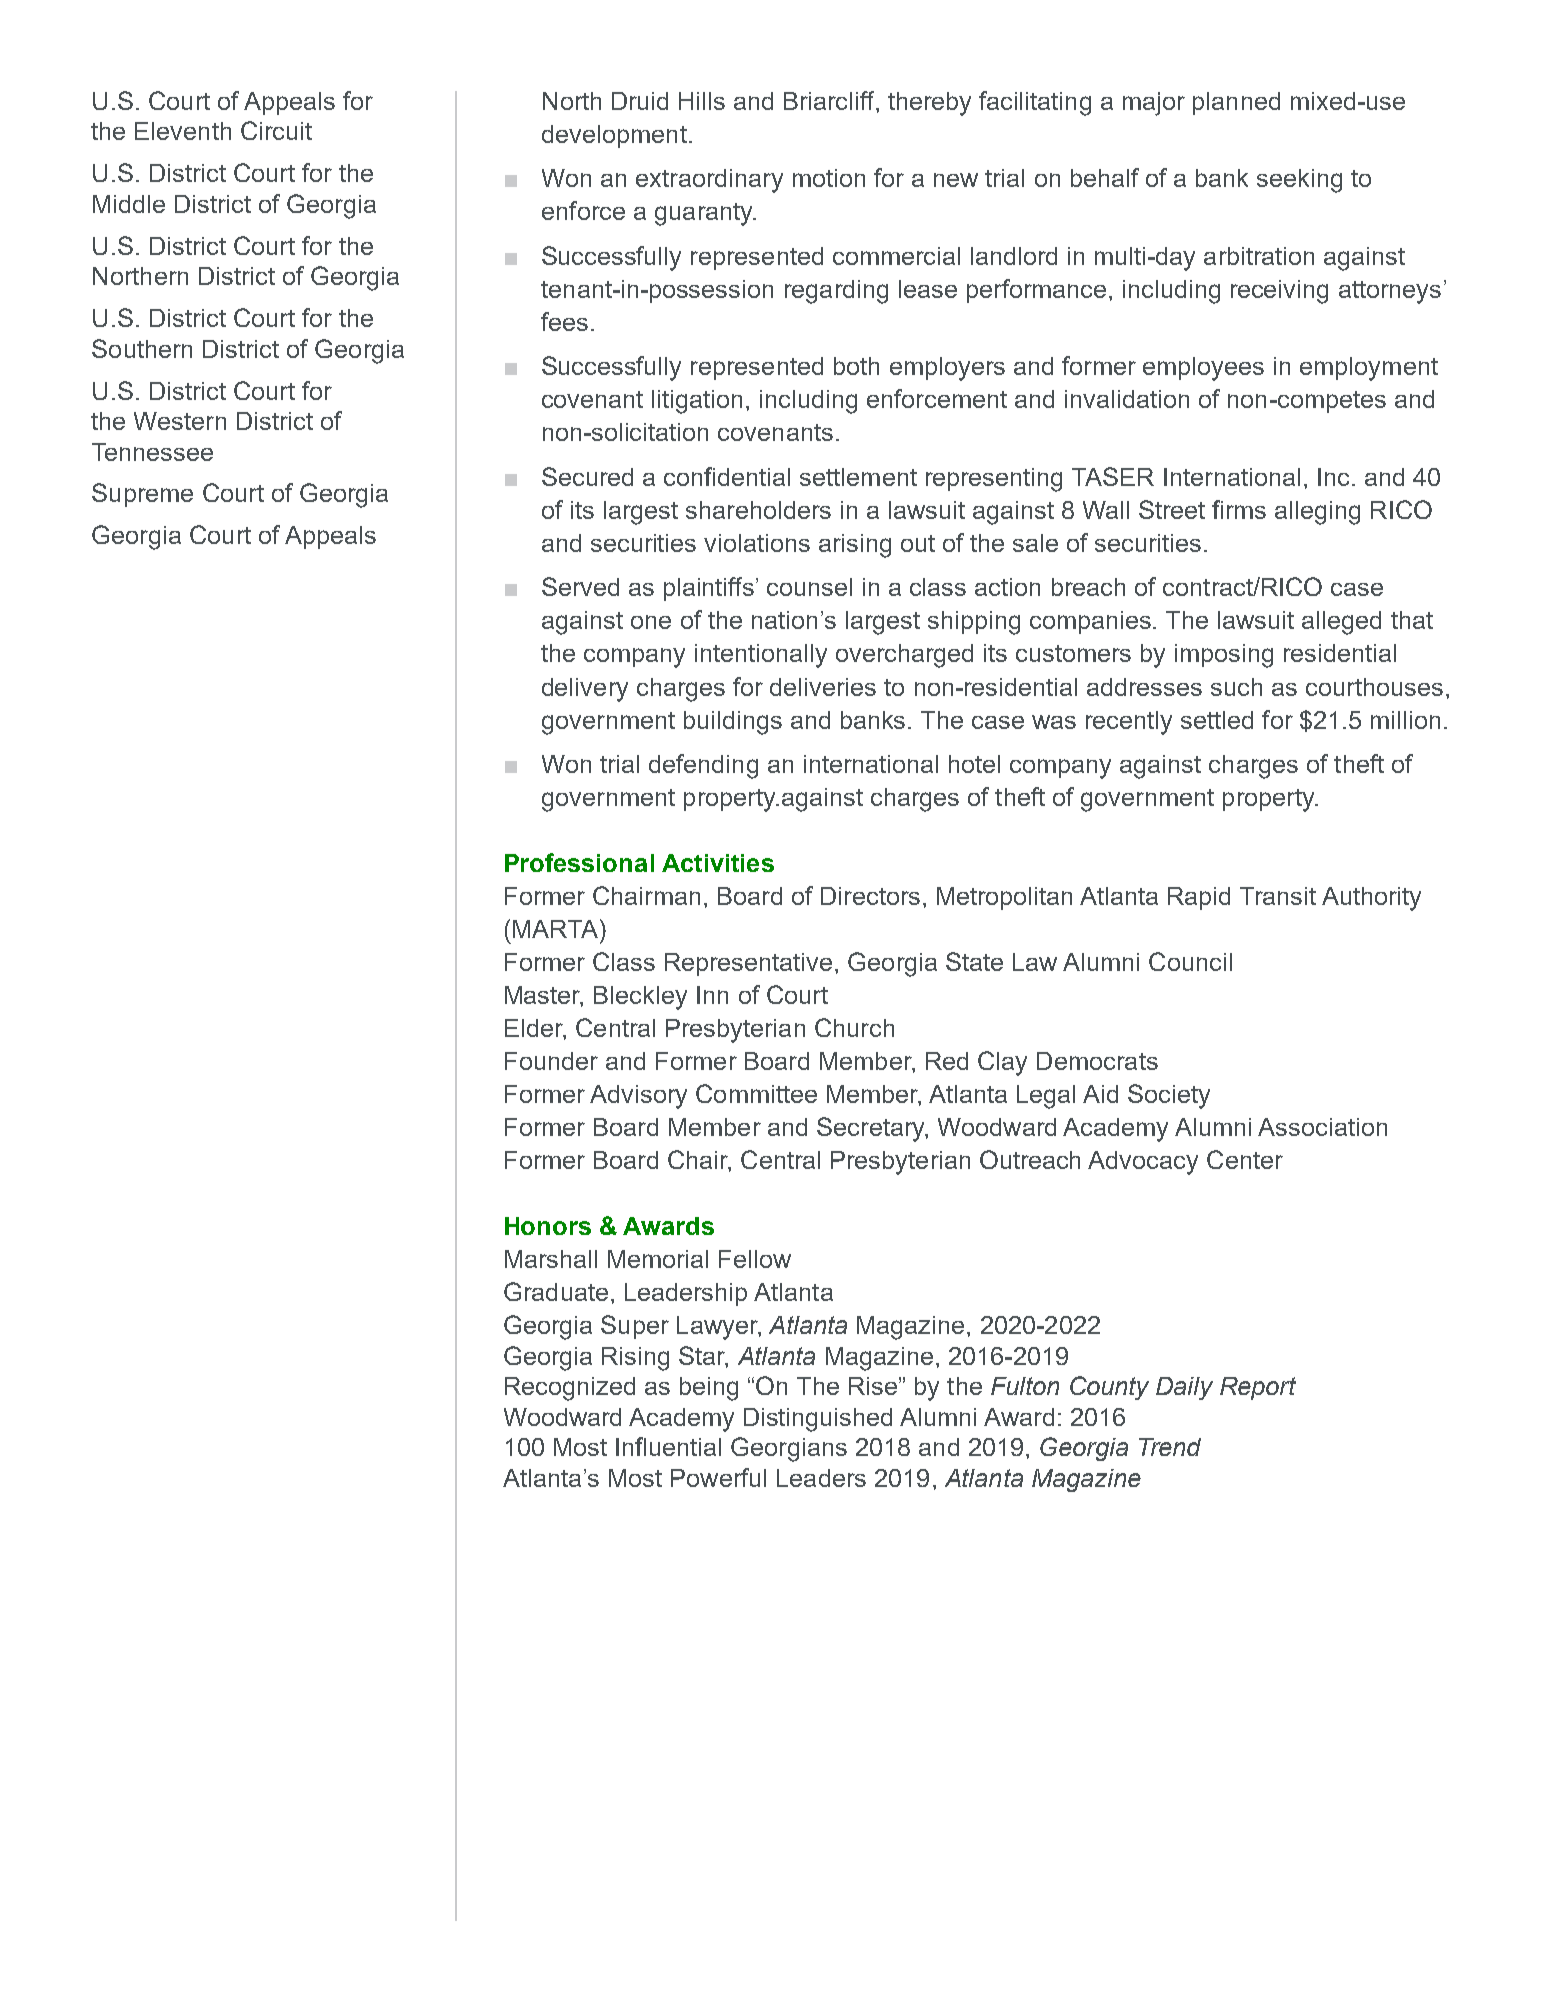  What do you see at coordinates (829, 178) in the screenshot?
I see `motion` at bounding box center [829, 178].
